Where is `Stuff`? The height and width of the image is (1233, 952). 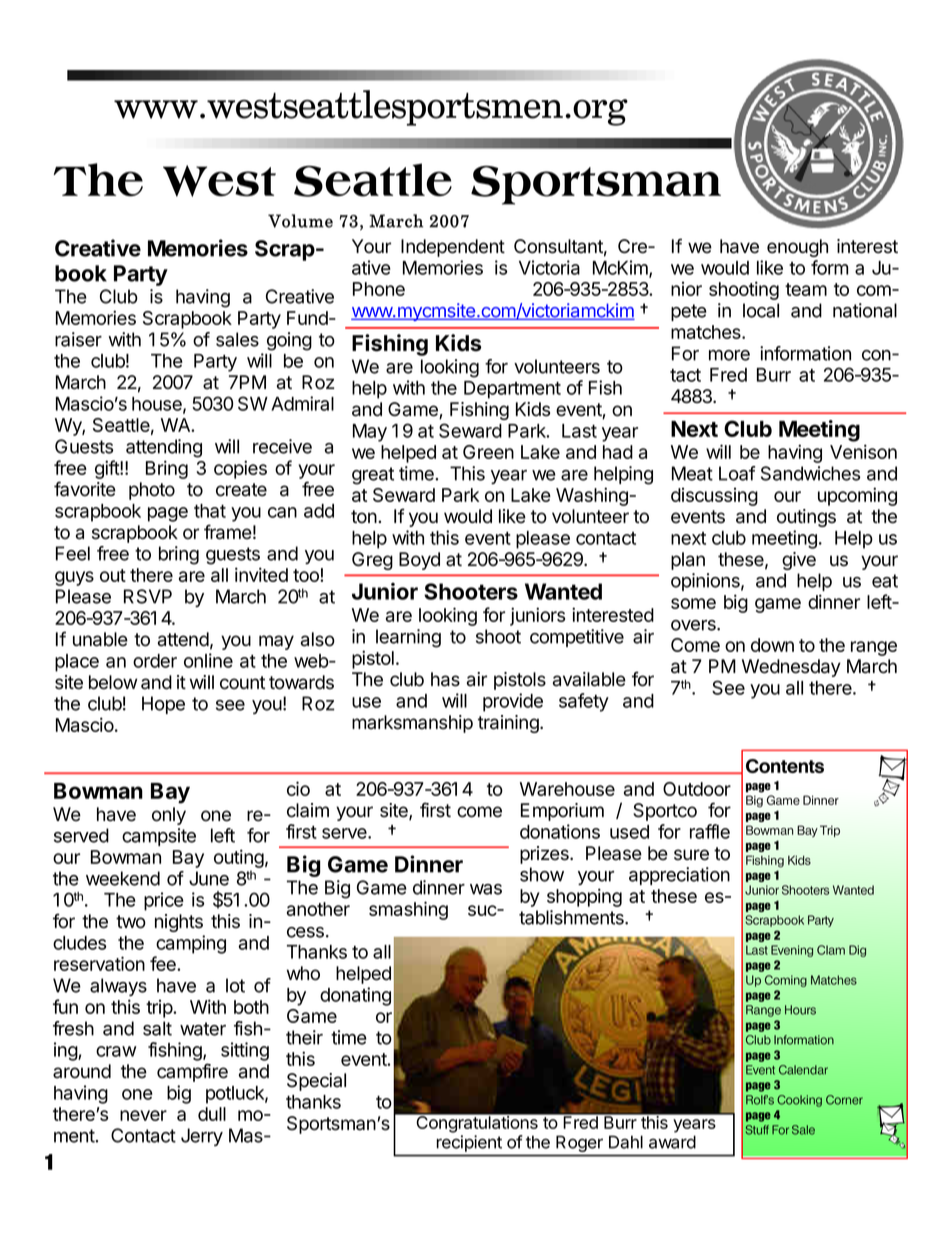
Stuff is located at coordinates (757, 1130).
